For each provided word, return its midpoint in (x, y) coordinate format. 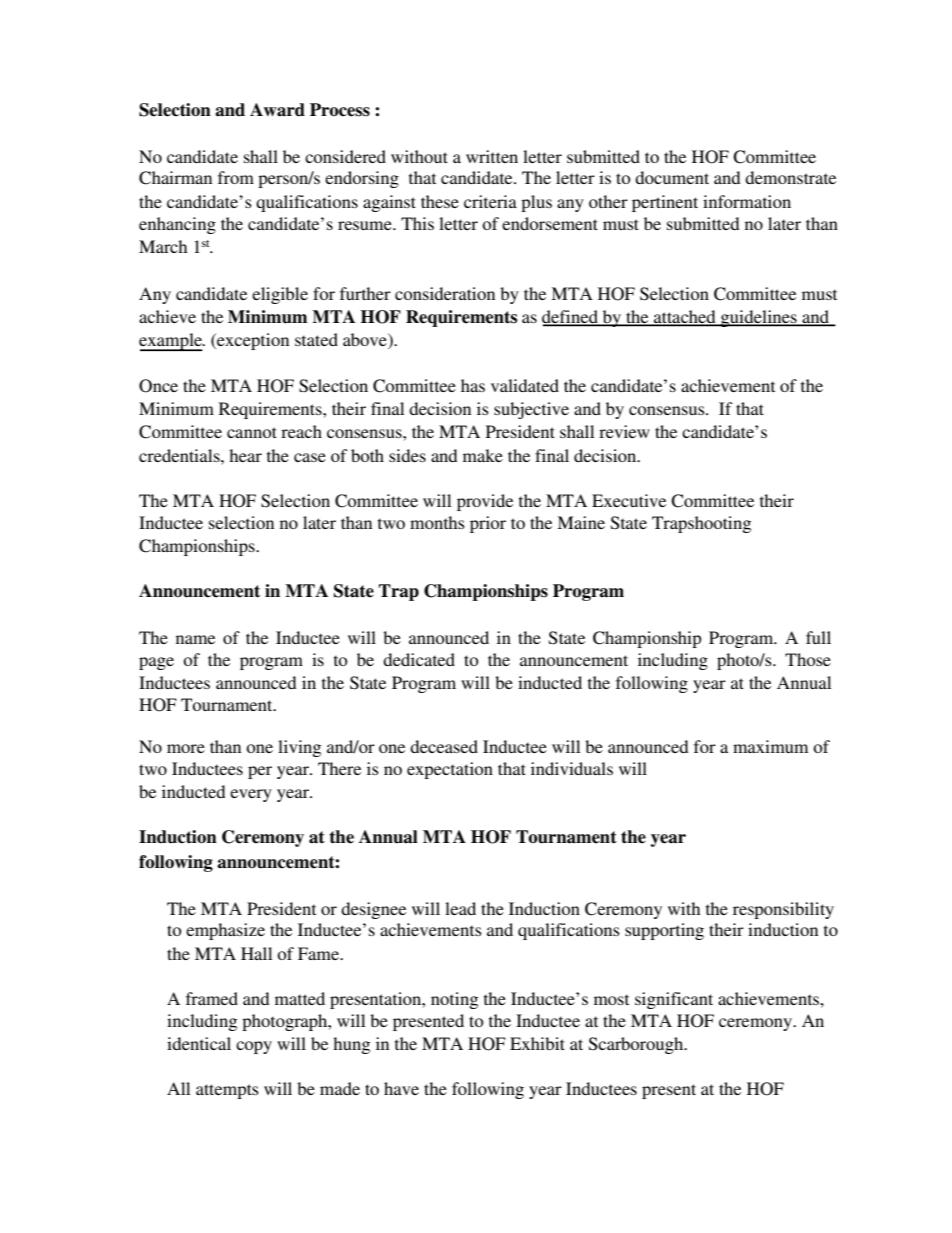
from (236, 177)
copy (254, 1047)
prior (488, 524)
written (492, 156)
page (156, 663)
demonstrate (790, 177)
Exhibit (537, 1043)
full (818, 637)
